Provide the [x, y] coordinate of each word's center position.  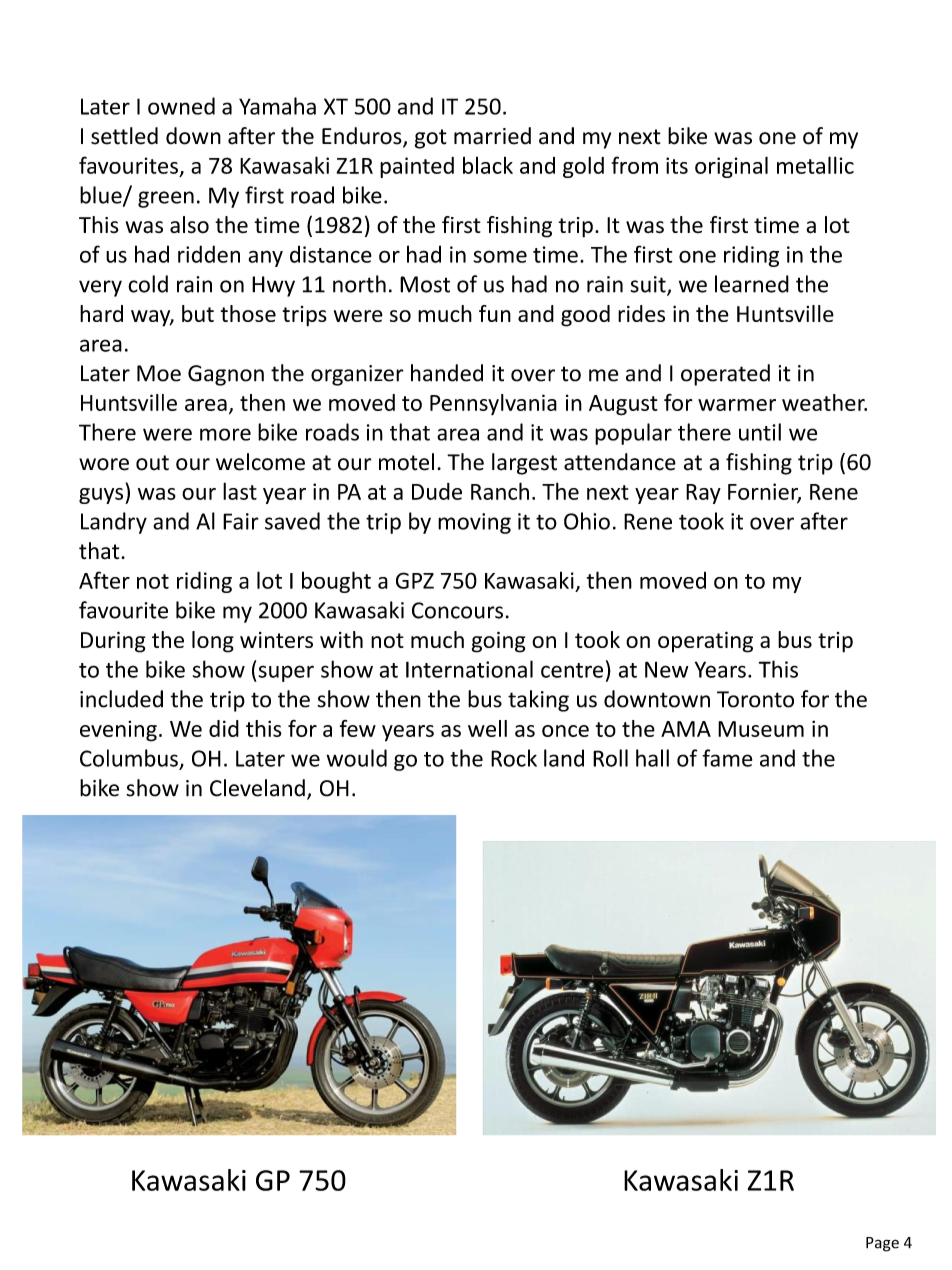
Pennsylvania [493, 404]
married [492, 136]
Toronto [755, 699]
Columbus [129, 758]
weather [824, 402]
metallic [815, 165]
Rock [514, 758]
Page [882, 1244]
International [469, 669]
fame [727, 758]
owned [181, 106]
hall [652, 758]
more [225, 434]
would [356, 758]
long [213, 642]
